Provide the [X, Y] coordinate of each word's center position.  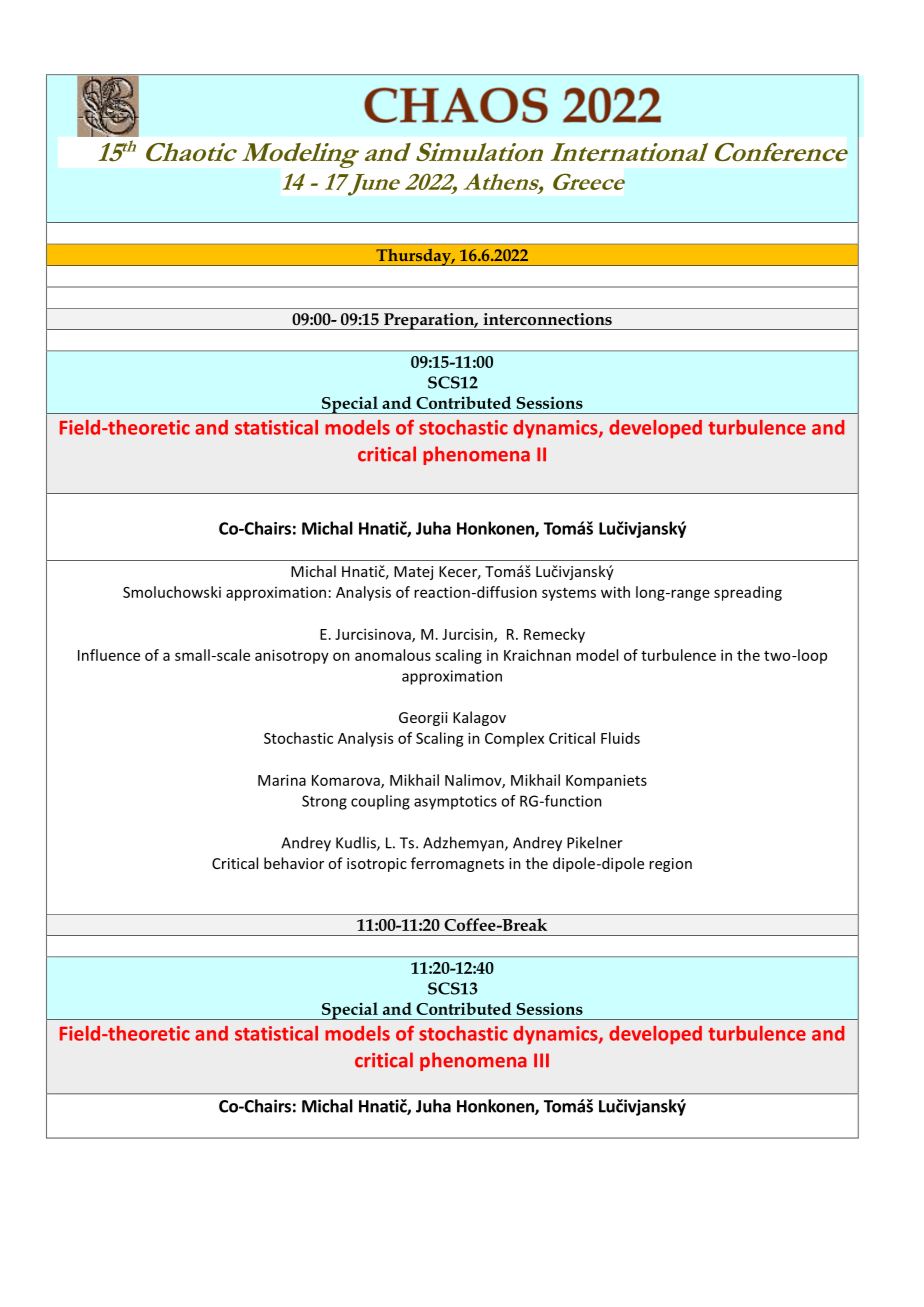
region [670, 865]
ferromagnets [457, 864]
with [615, 592]
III [541, 1060]
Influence [109, 655]
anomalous [393, 655]
